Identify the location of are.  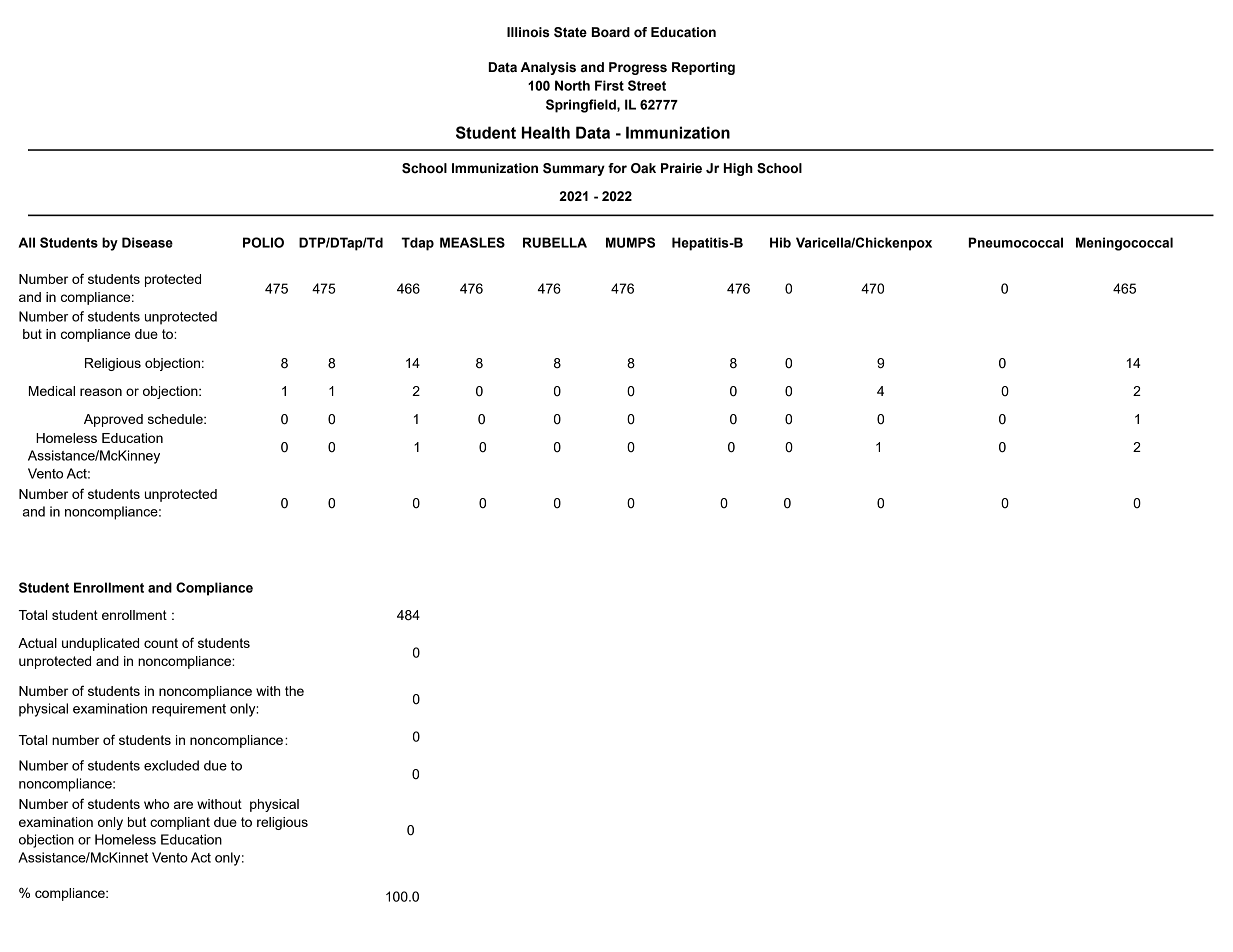
(183, 805).
